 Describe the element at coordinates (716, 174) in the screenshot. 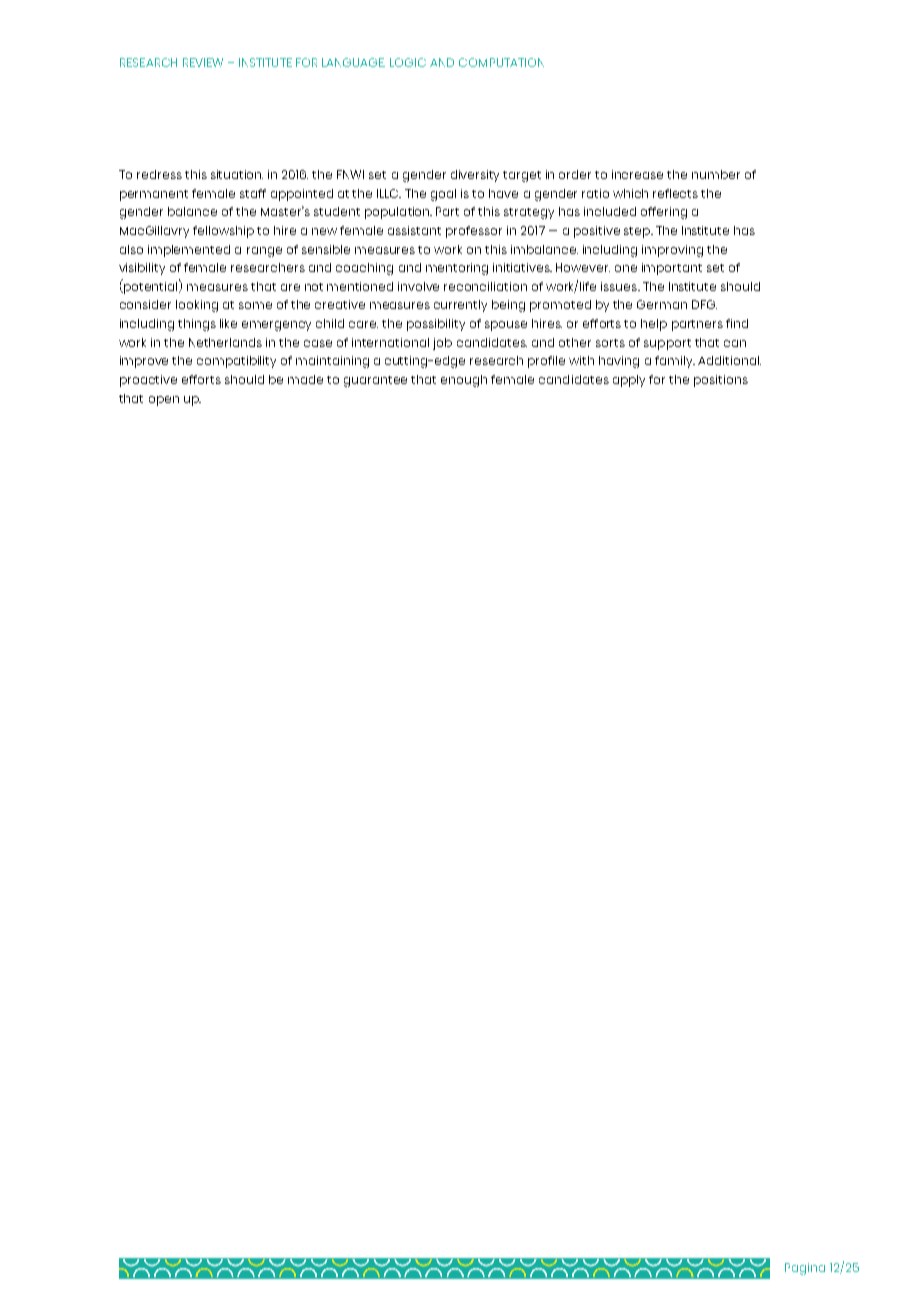

I see `number` at that location.
